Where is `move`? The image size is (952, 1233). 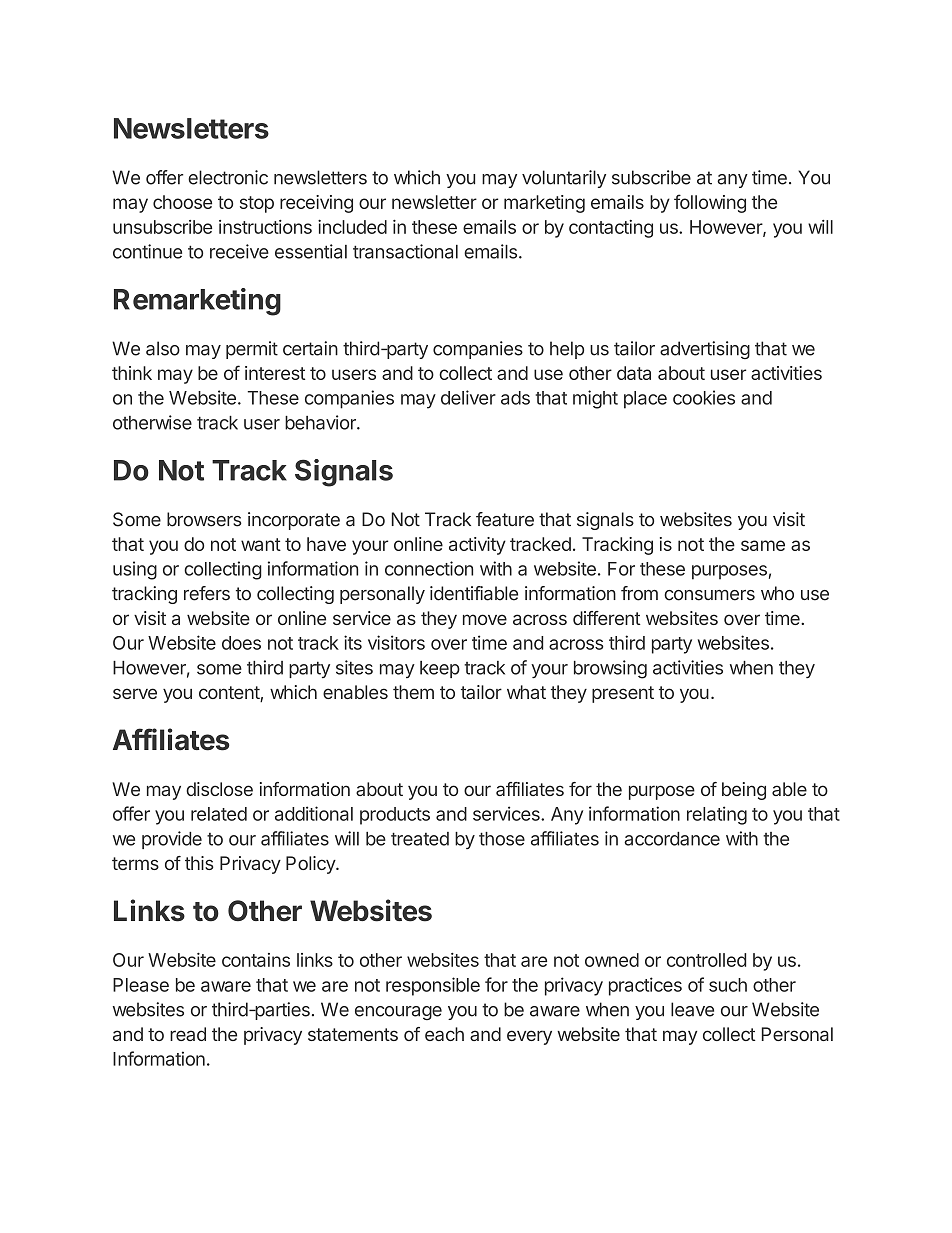 move is located at coordinates (485, 619).
